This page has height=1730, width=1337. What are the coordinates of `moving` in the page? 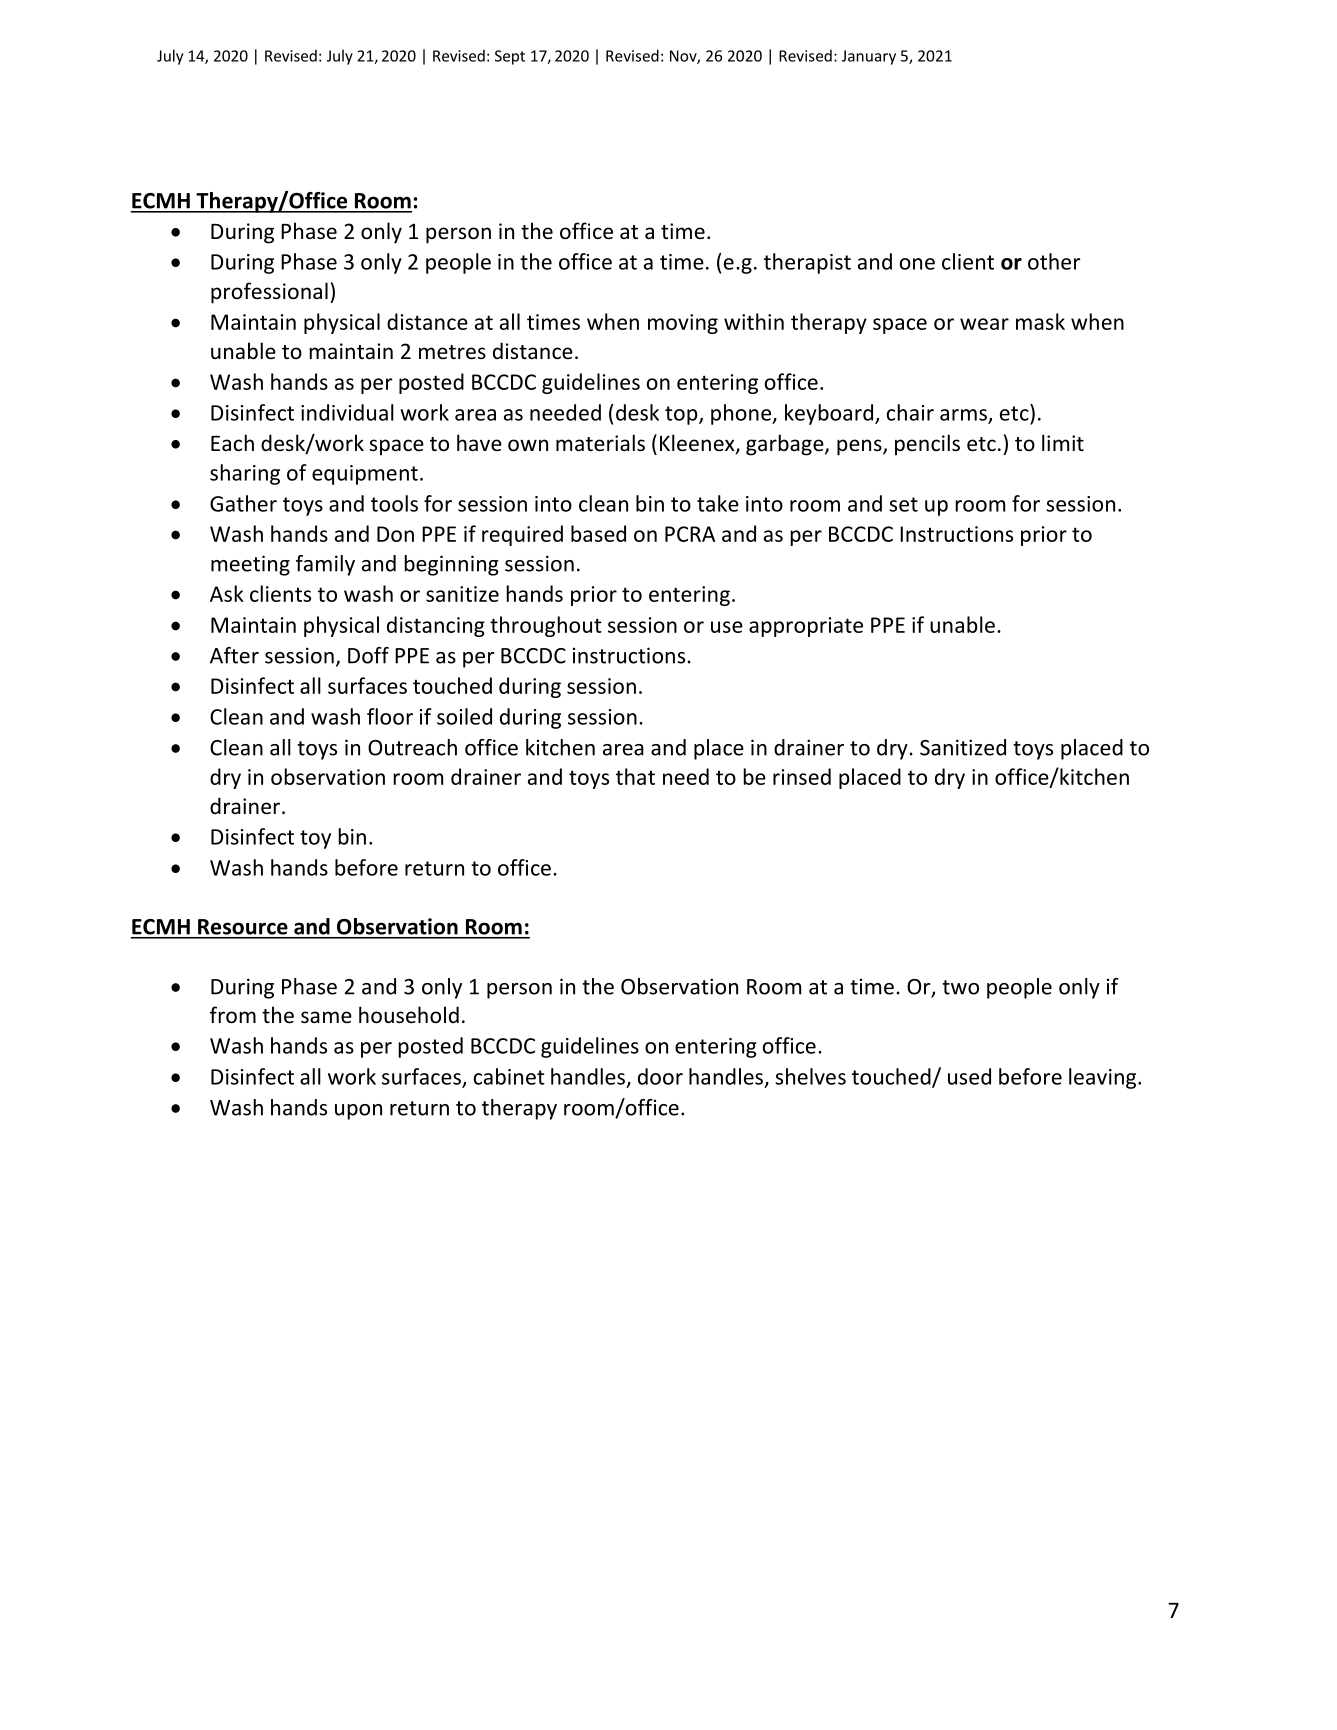 It's located at (683, 324).
